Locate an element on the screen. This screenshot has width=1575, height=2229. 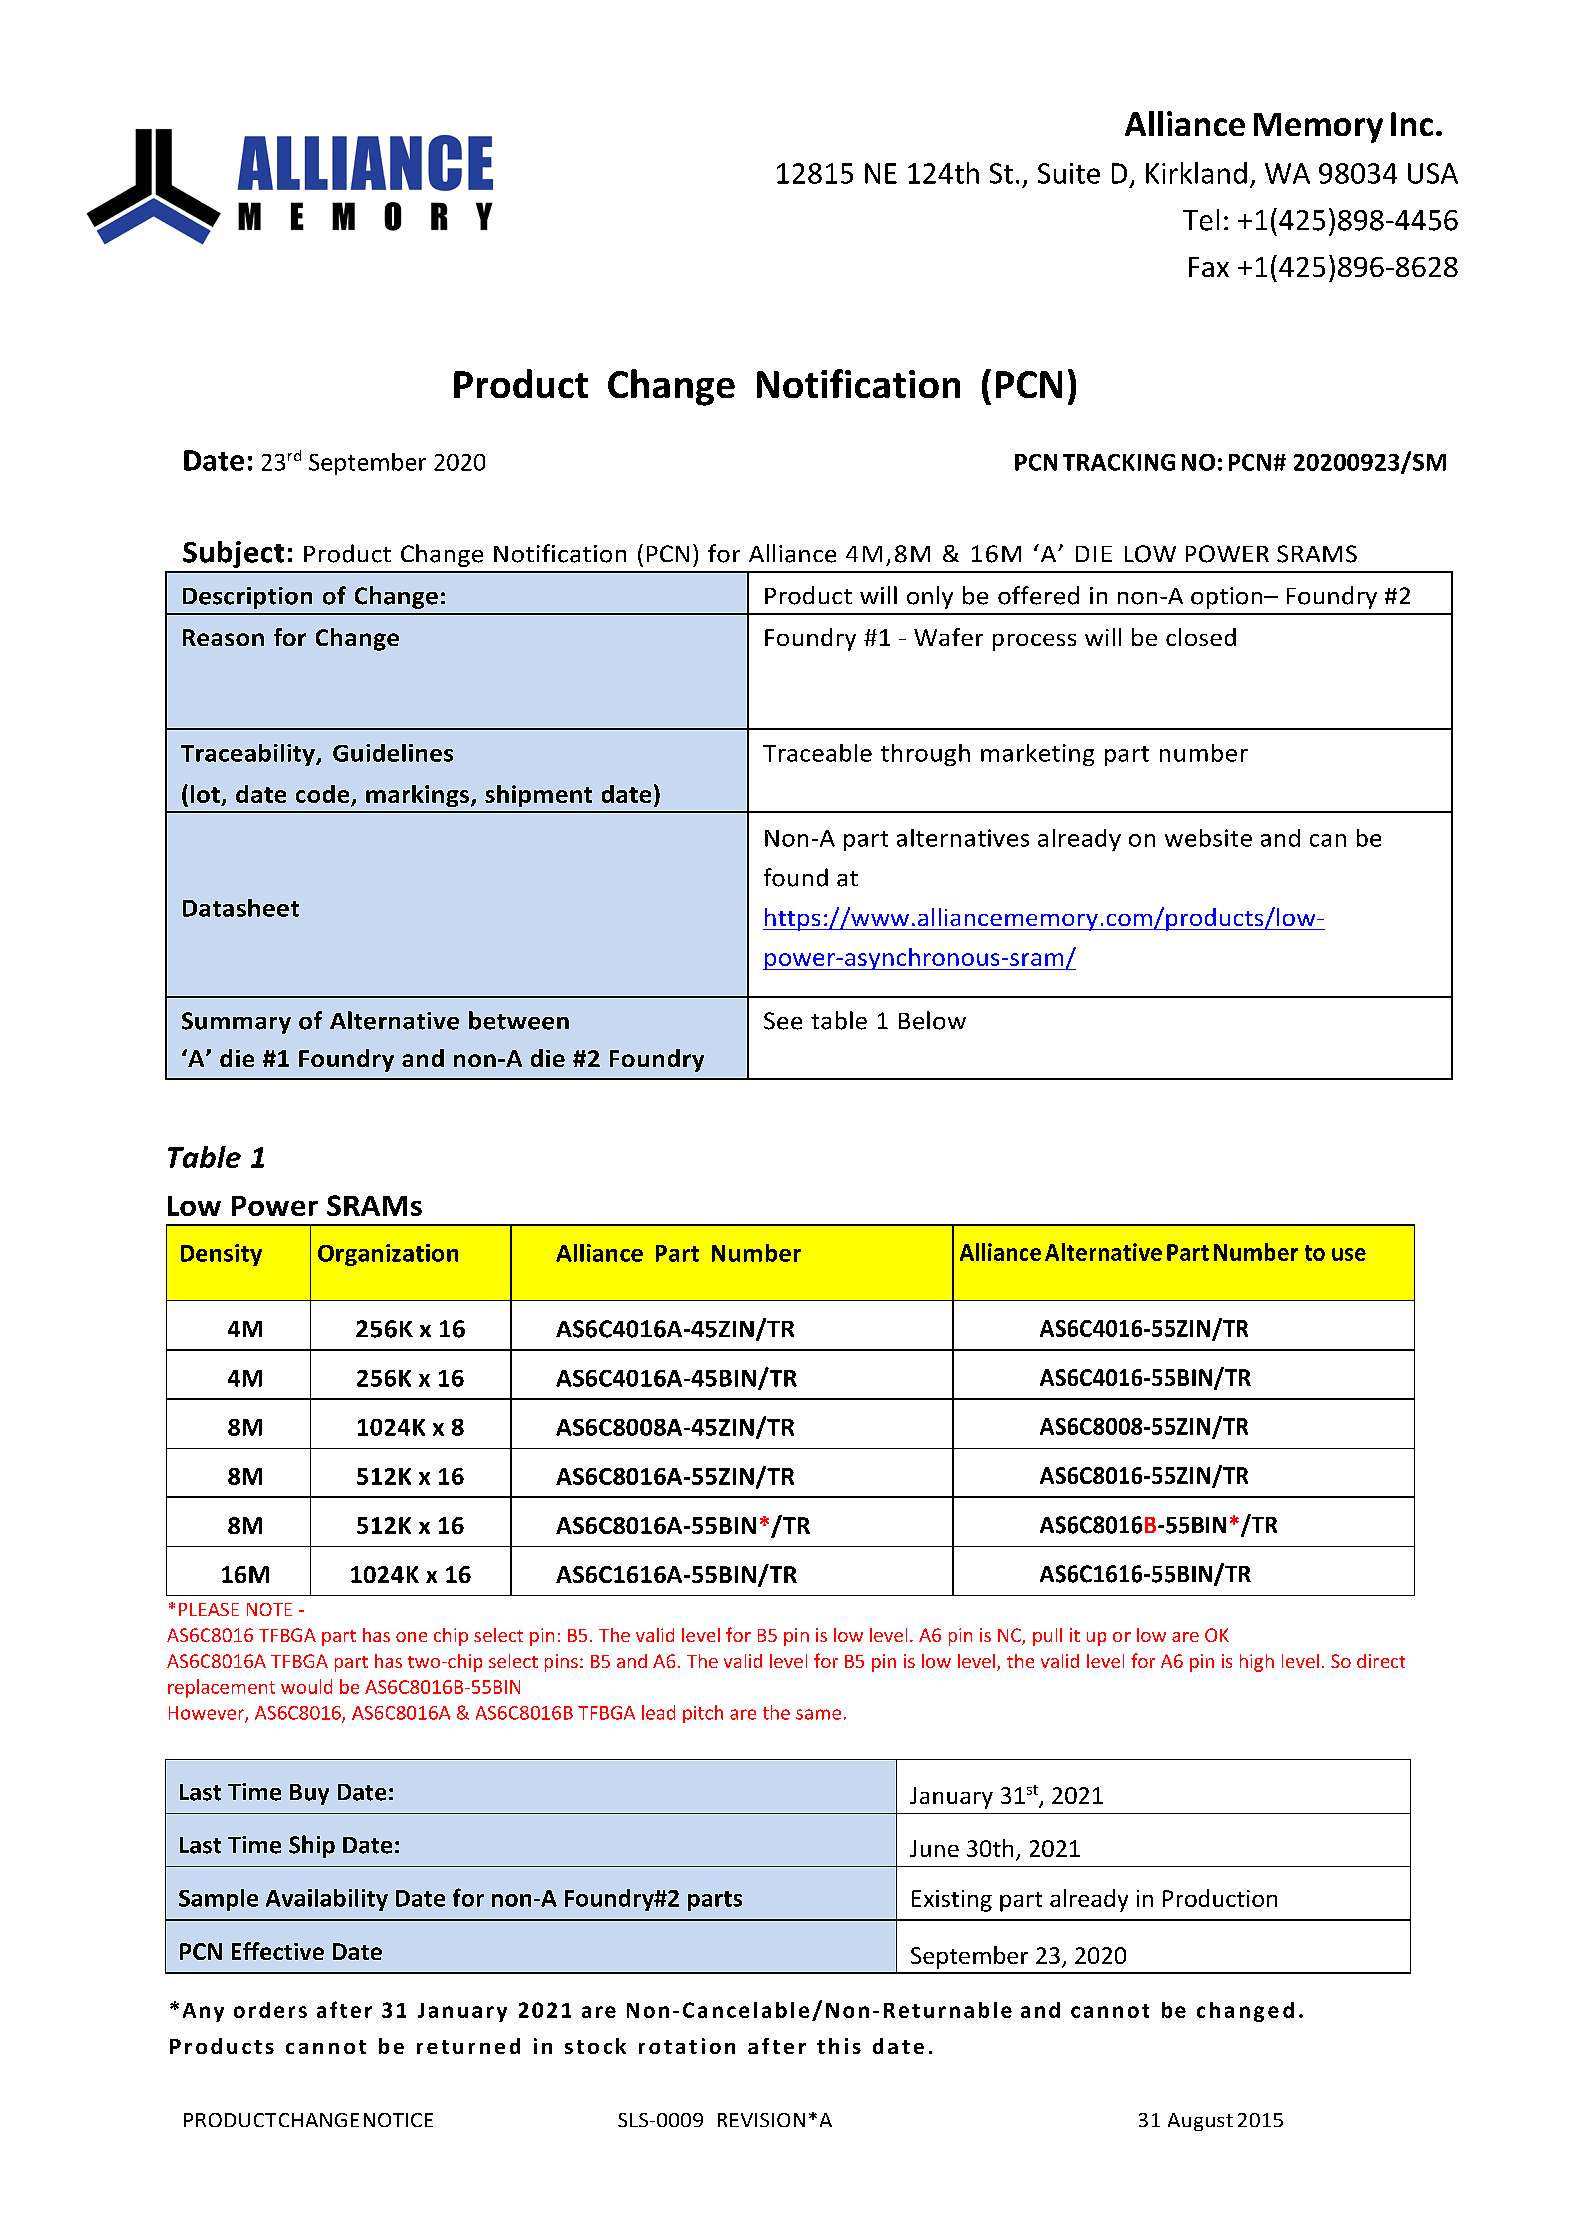
use is located at coordinates (1349, 1254).
